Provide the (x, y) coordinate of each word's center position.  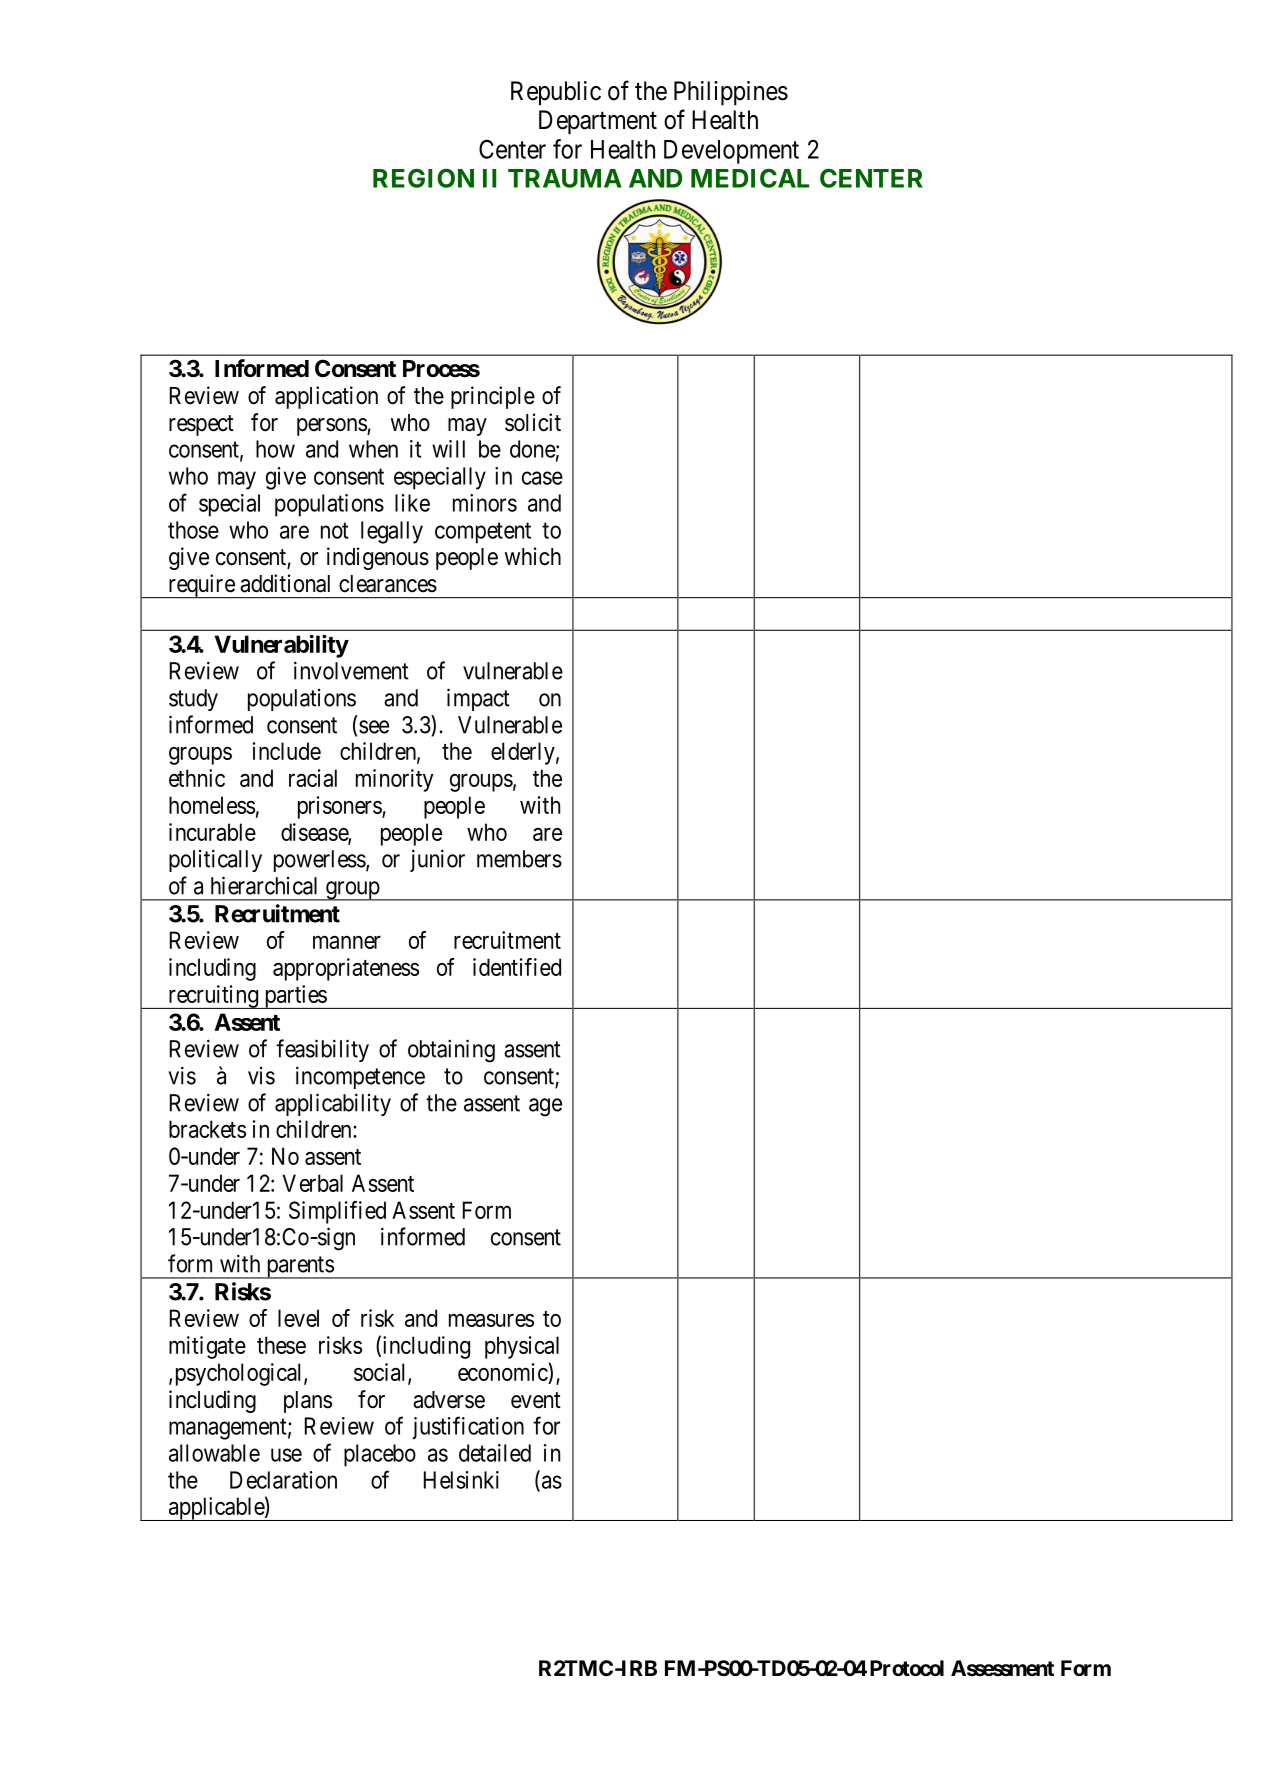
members (519, 859)
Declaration (283, 1480)
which (533, 556)
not (334, 531)
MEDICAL (750, 178)
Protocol (907, 1668)
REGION (423, 178)
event (536, 1400)
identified (517, 967)
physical (522, 1347)
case (542, 478)
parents (299, 1267)
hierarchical (264, 885)
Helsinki (461, 1480)
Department (598, 122)
